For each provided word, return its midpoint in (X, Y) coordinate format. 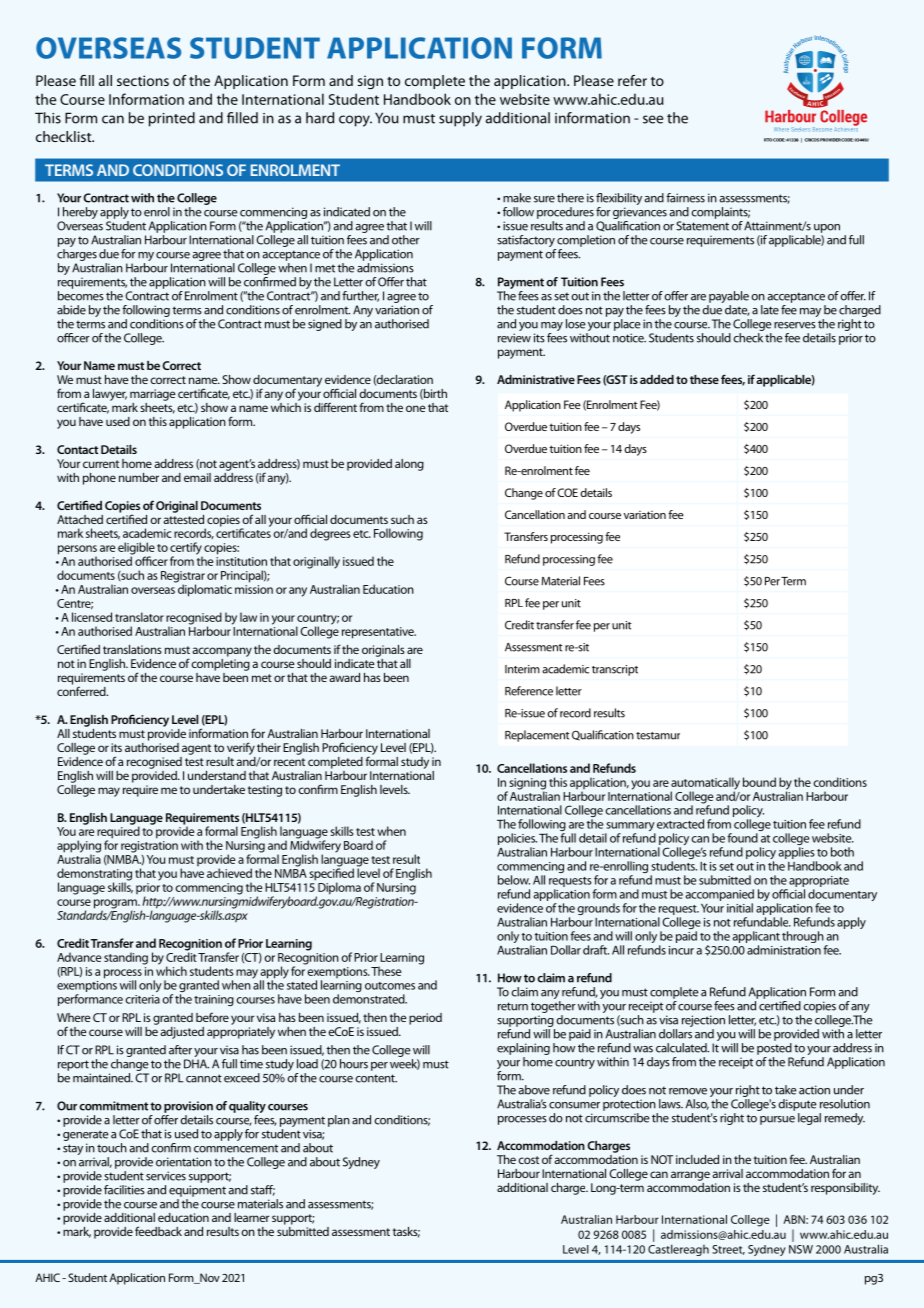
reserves (795, 325)
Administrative (536, 379)
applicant (756, 937)
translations (132, 649)
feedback (158, 1231)
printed (172, 119)
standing (126, 958)
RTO (768, 140)
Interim (522, 669)
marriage (153, 395)
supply (460, 119)
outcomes (390, 986)
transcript (615, 670)
